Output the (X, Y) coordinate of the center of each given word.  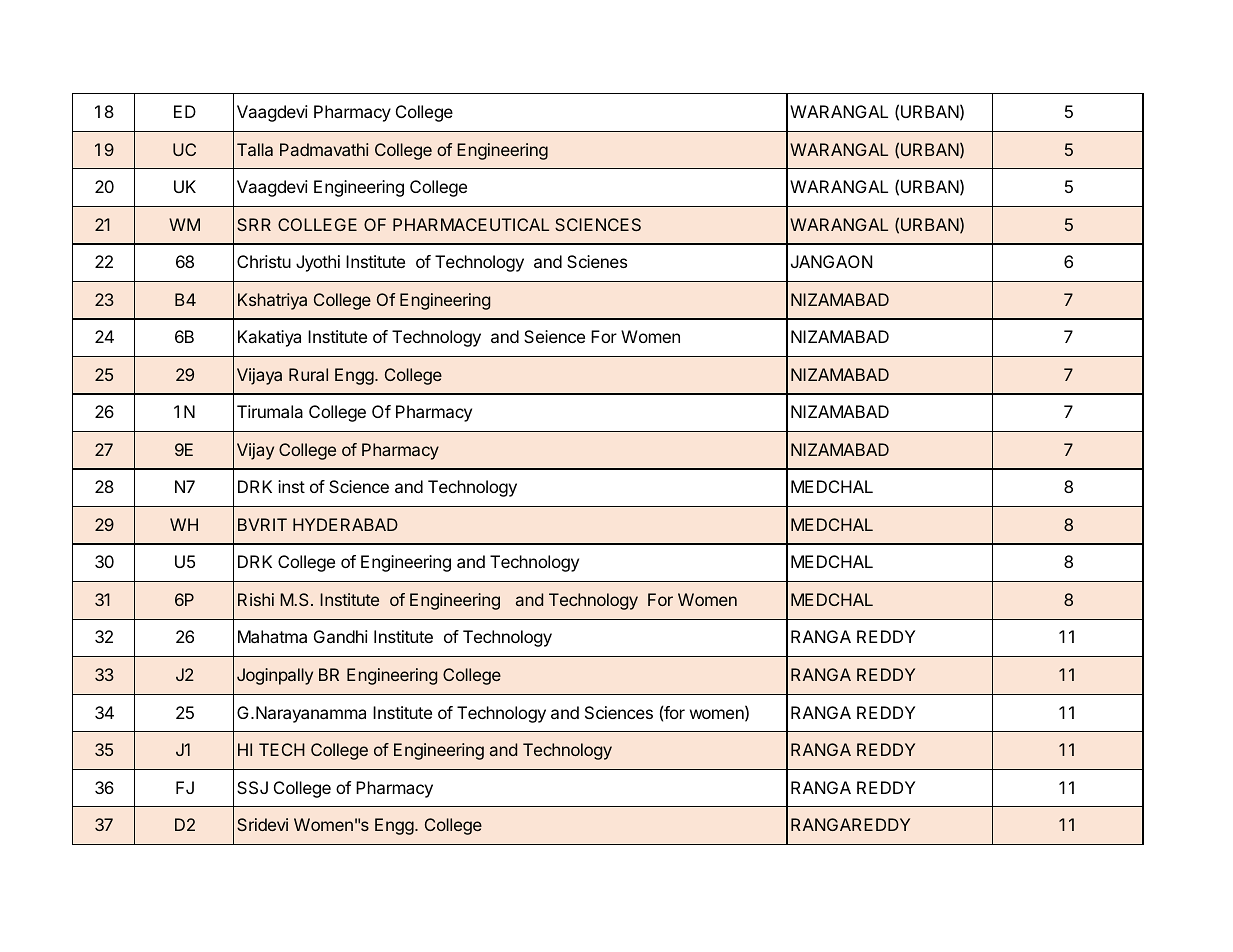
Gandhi (341, 636)
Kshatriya (272, 301)
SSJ (252, 787)
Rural (308, 374)
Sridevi (262, 824)
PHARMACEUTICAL (471, 224)
